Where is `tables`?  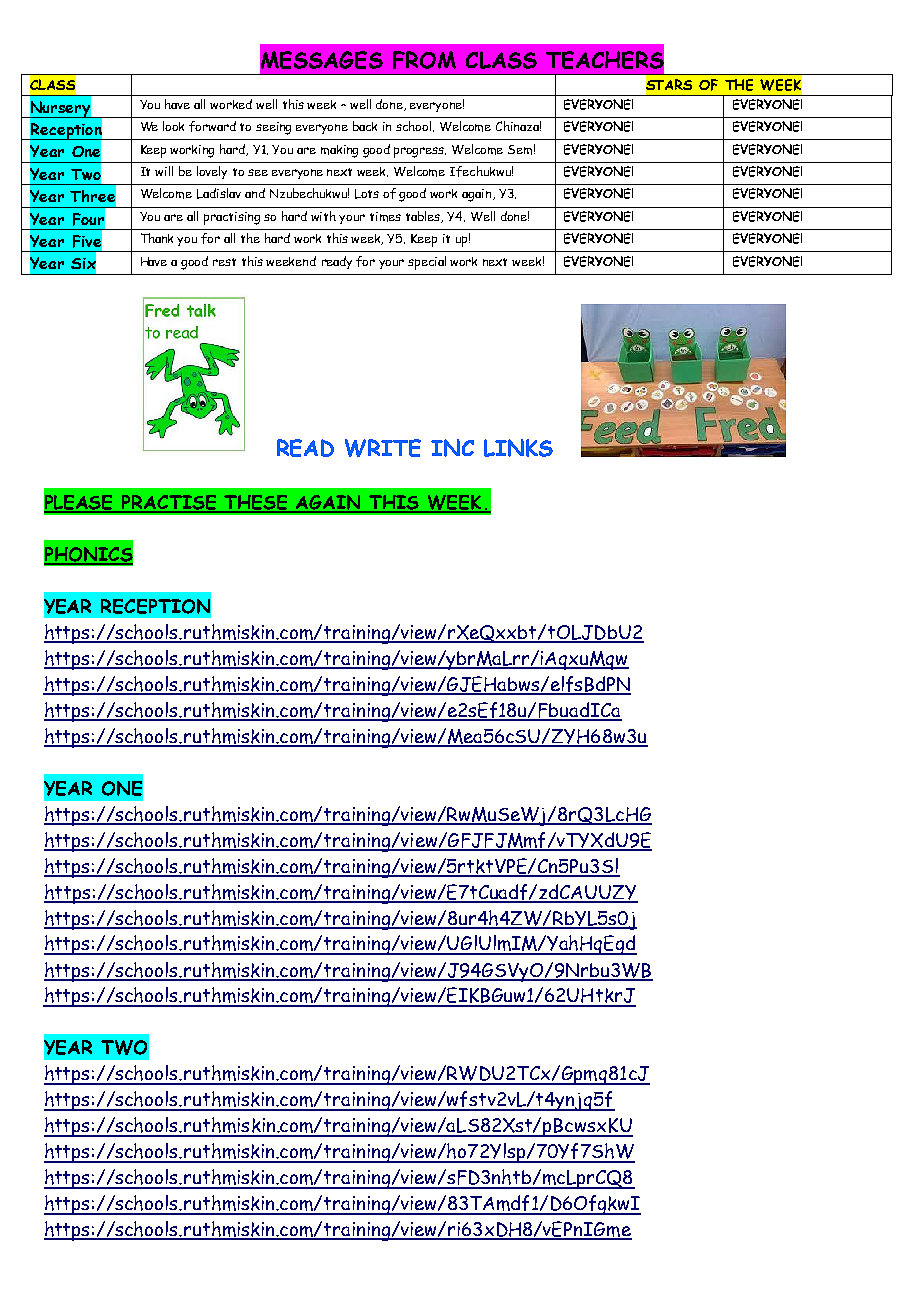
tables is located at coordinates (424, 217).
